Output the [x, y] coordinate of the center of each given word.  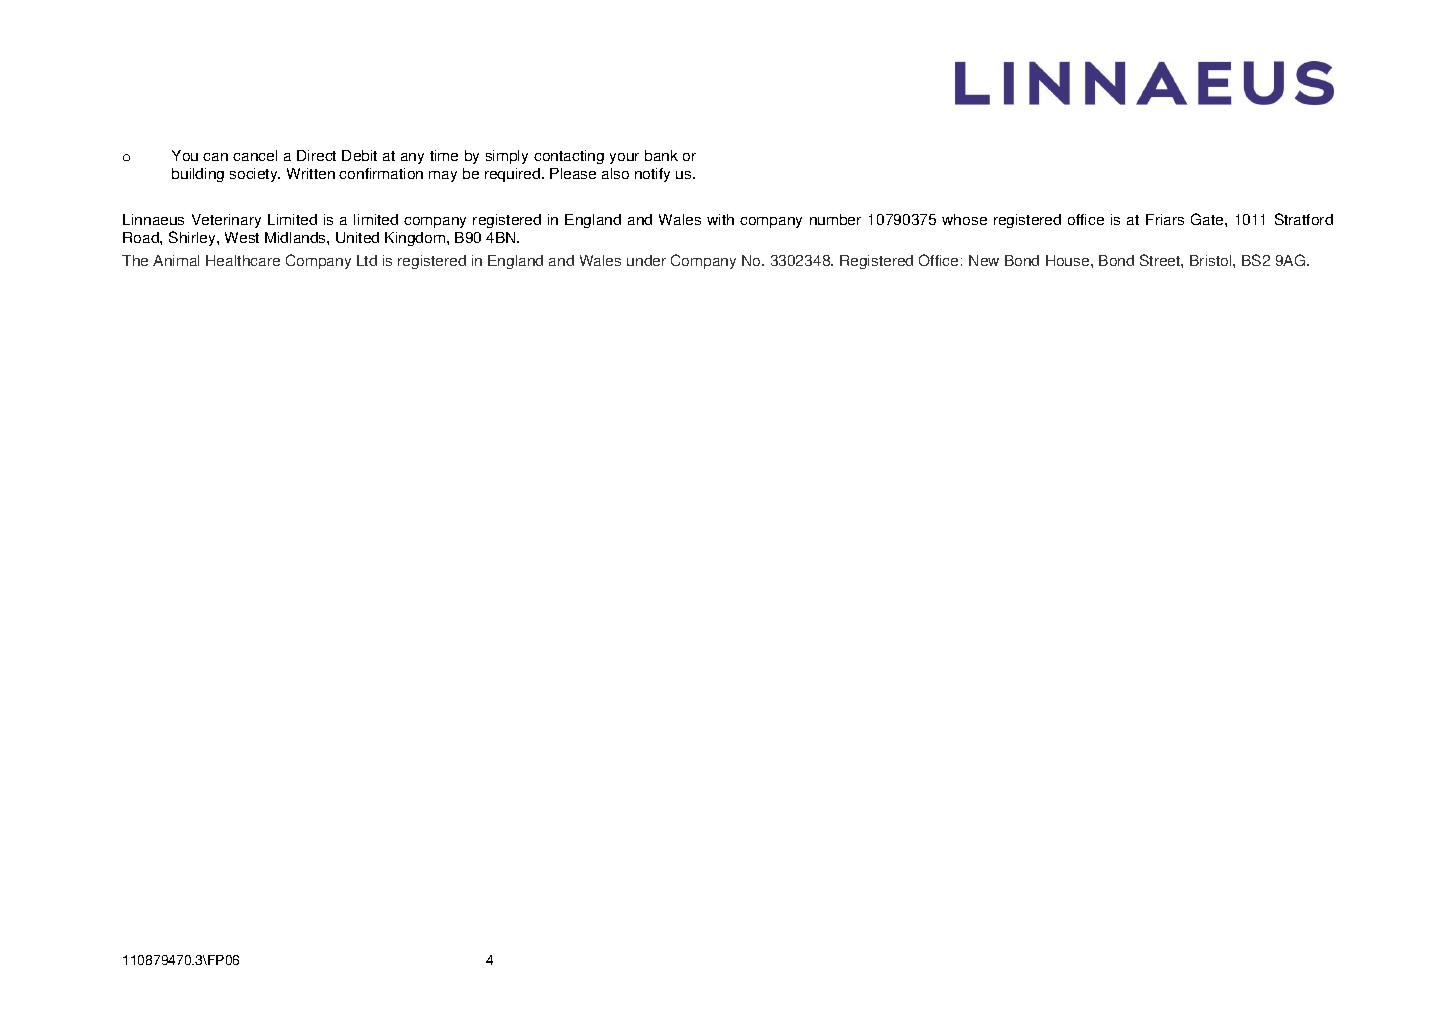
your [624, 158]
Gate [1208, 219]
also [615, 173]
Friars [1165, 219]
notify [652, 175]
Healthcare [243, 260]
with [720, 219]
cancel [255, 155]
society [255, 175]
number [835, 219]
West [242, 237]
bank [661, 155]
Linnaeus [153, 219]
